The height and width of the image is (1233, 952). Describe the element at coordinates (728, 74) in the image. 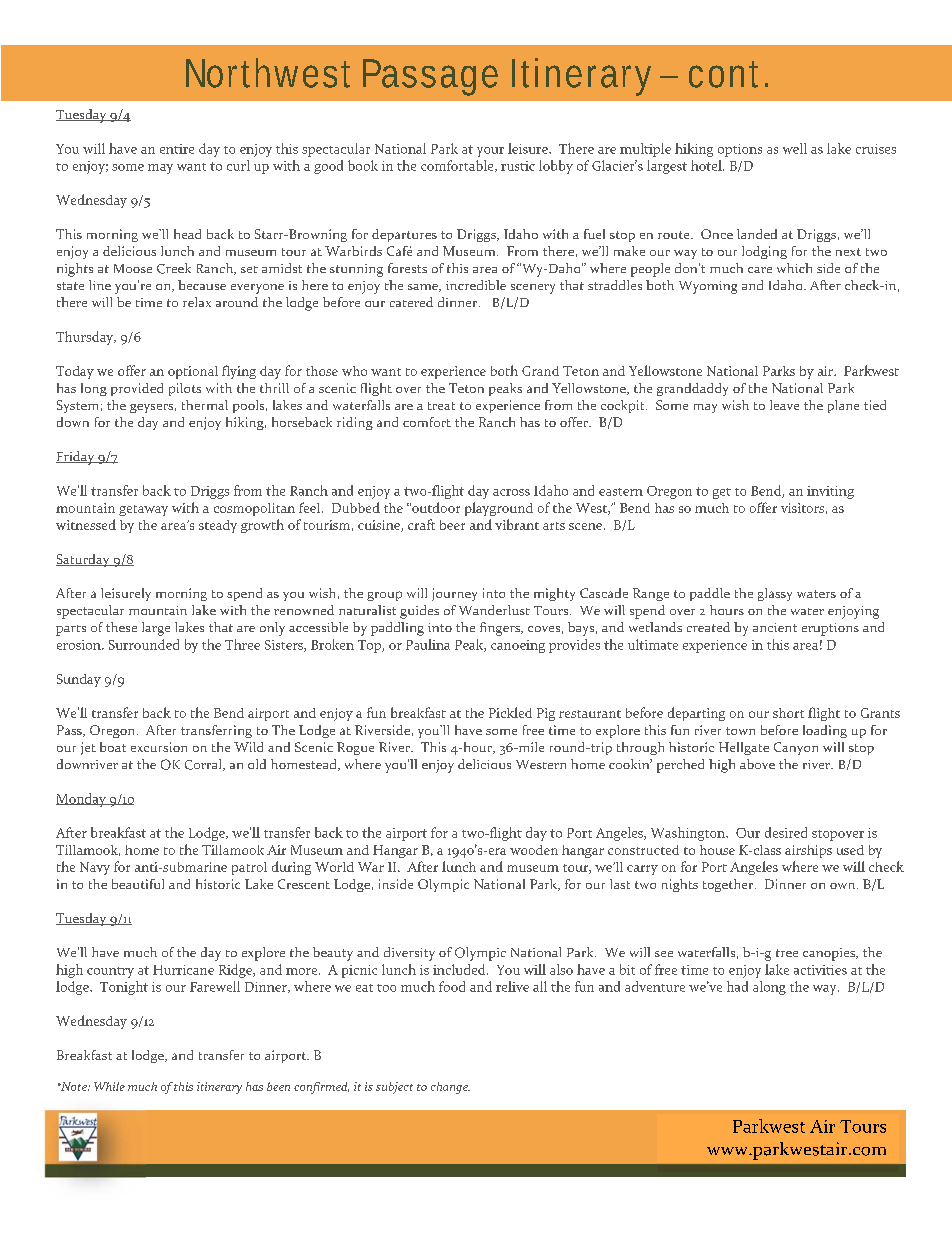

I see `cont` at that location.
